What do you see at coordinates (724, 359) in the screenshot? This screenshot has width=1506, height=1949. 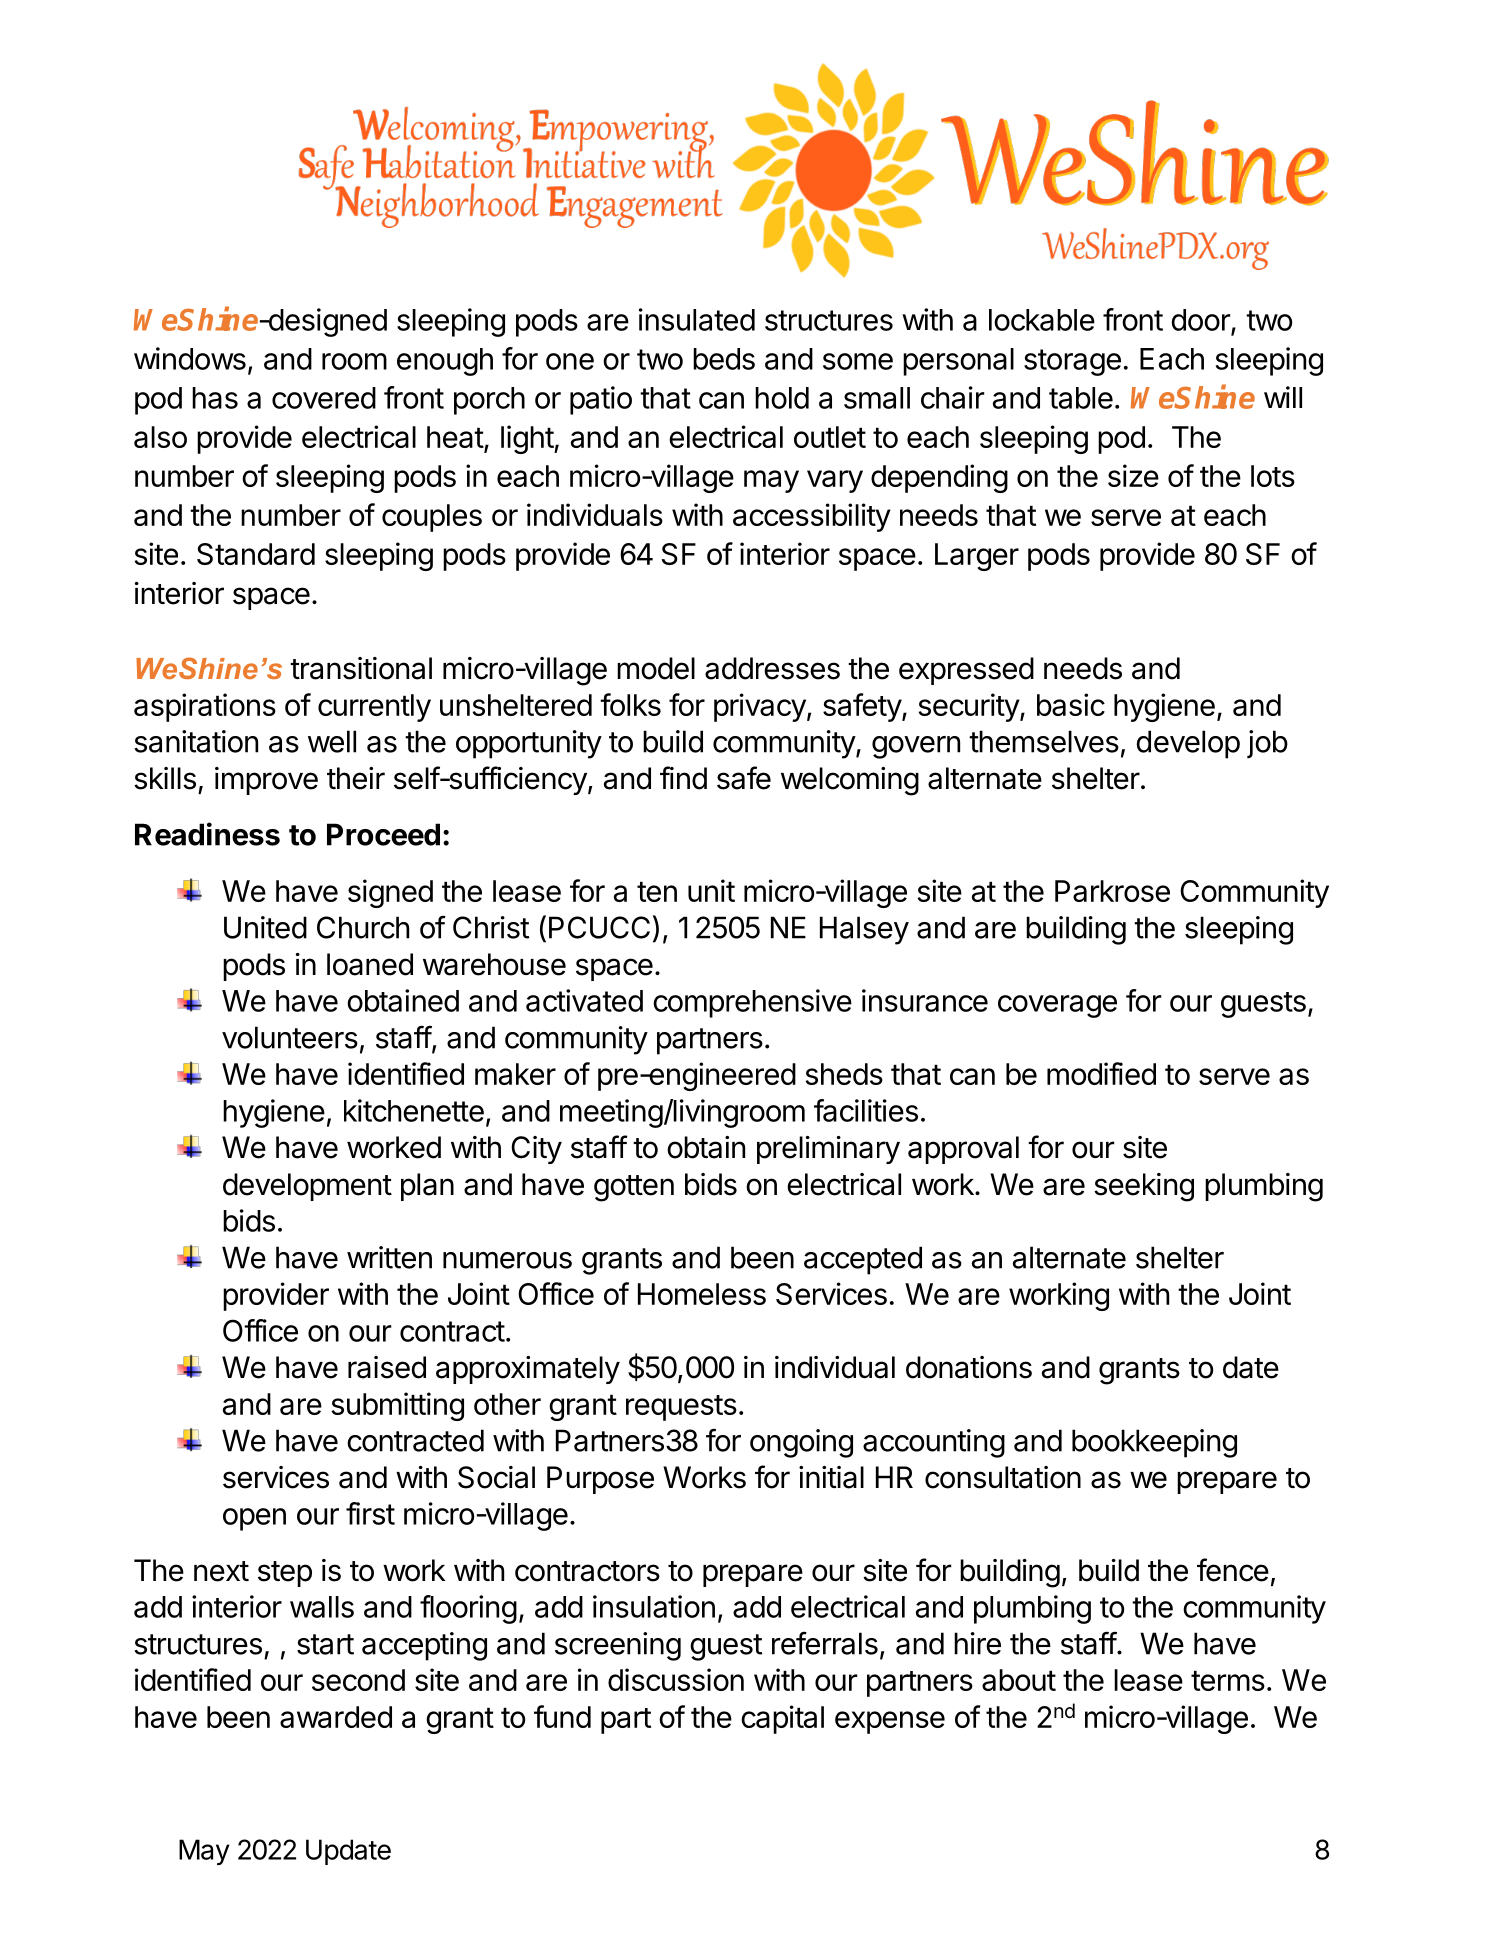 I see `beds` at bounding box center [724, 359].
